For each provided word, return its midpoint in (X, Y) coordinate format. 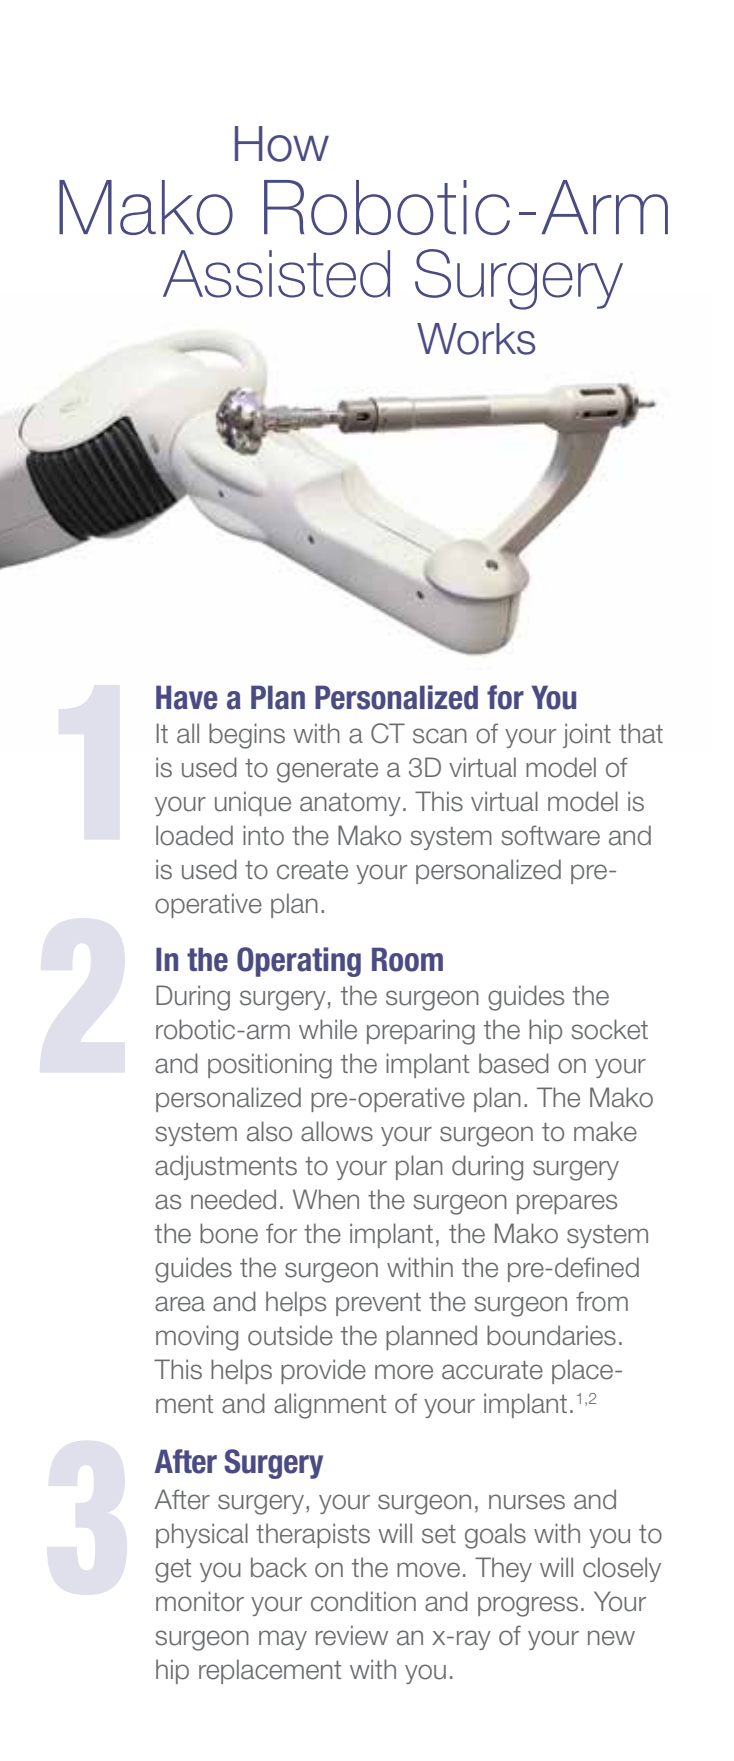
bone (229, 1233)
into (263, 835)
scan (440, 736)
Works (476, 339)
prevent (378, 1304)
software (550, 835)
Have (187, 697)
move (428, 1570)
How (282, 144)
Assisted (276, 274)
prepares (567, 1204)
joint (587, 735)
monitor (200, 1601)
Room (407, 959)
